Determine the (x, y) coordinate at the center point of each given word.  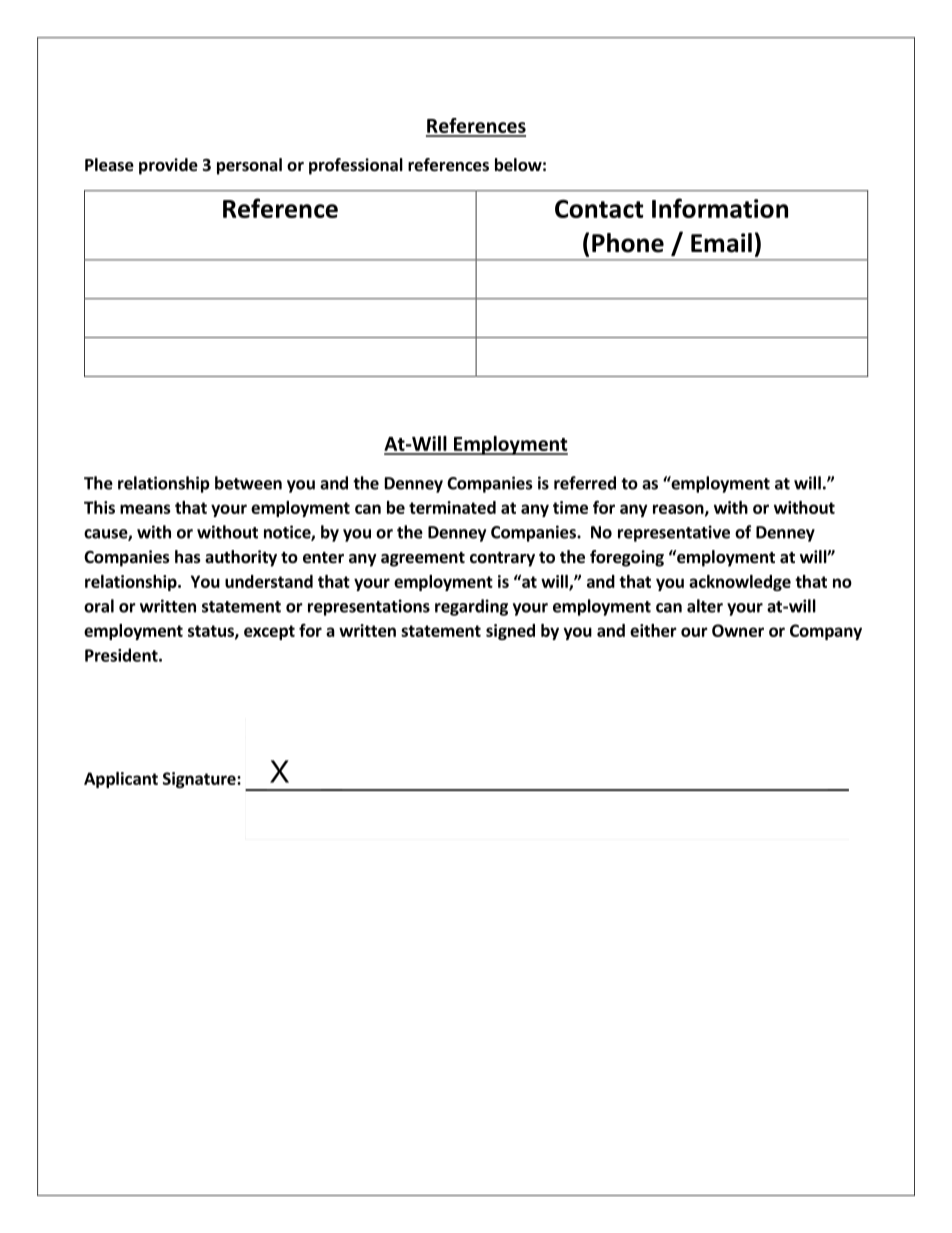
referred (585, 483)
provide (168, 166)
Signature (200, 780)
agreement (423, 559)
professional (356, 166)
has (188, 557)
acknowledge (740, 583)
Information (720, 208)
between (248, 483)
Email (721, 243)
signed (510, 632)
